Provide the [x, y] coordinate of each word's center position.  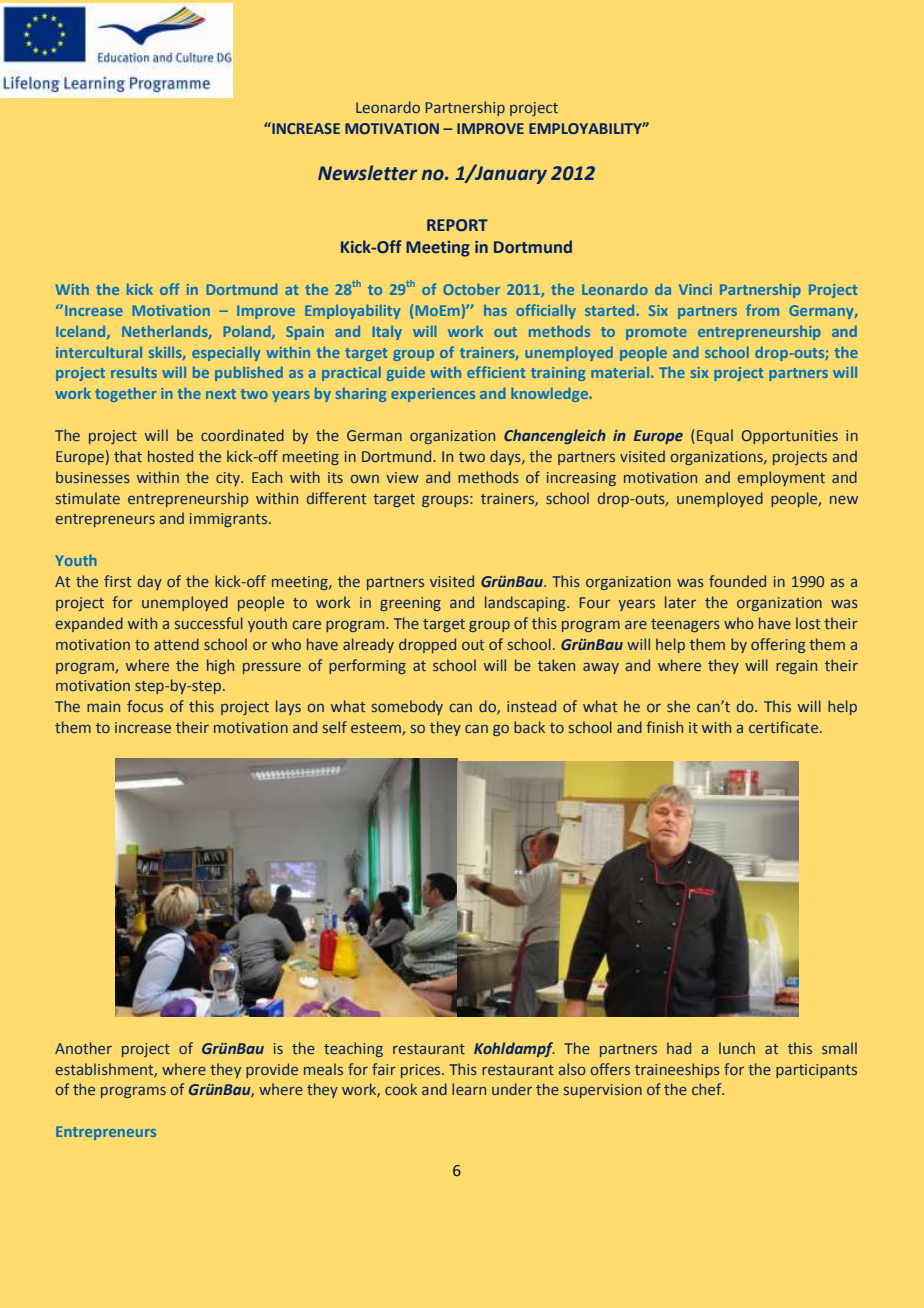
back [529, 727]
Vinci [695, 289]
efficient [496, 372]
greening [410, 604]
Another [83, 1048]
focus [145, 706]
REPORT [457, 225]
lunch [737, 1048]
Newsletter [367, 173]
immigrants [230, 520]
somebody [407, 707]
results [134, 372]
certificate [785, 727]
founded [737, 581]
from [762, 310]
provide [272, 1070]
